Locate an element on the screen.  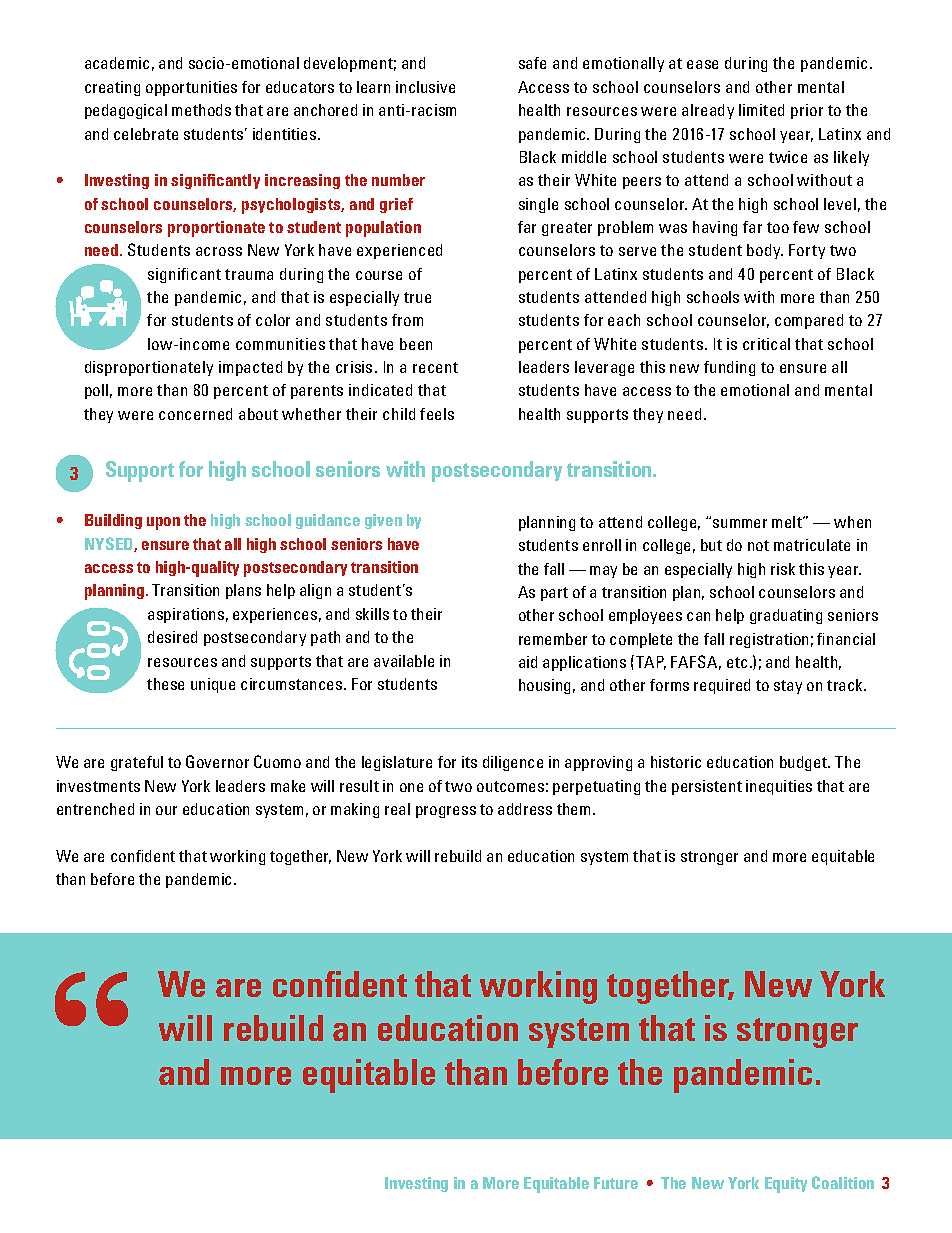
Future is located at coordinates (616, 1183).
